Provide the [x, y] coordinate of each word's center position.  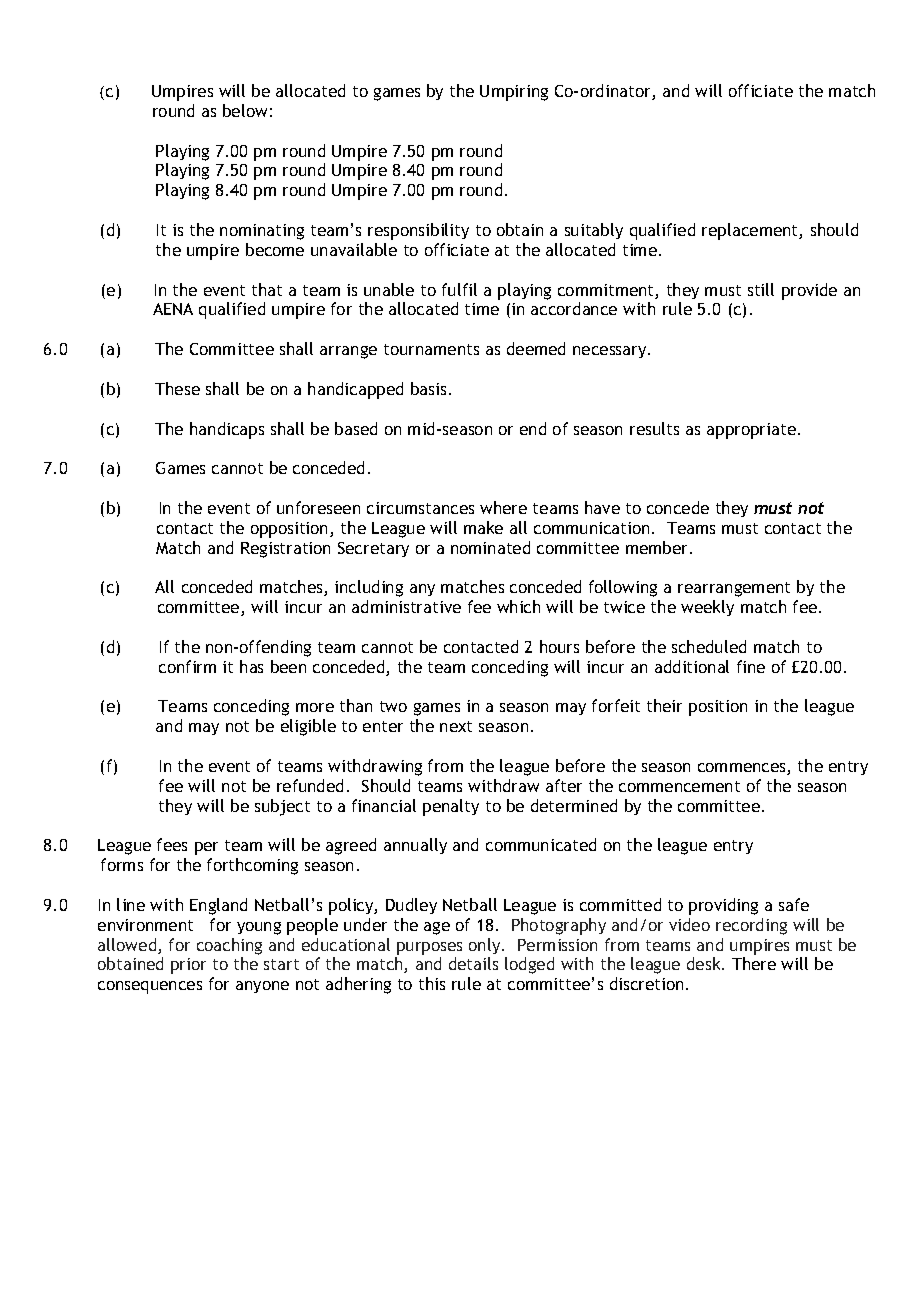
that [267, 289]
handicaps [227, 430]
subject [282, 807]
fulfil [459, 289]
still [761, 289]
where [503, 507]
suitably [594, 231]
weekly [707, 608]
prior [188, 966]
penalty [451, 807]
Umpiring [514, 93]
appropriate [751, 431]
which [518, 606]
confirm [187, 666]
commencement [679, 786]
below [245, 110]
